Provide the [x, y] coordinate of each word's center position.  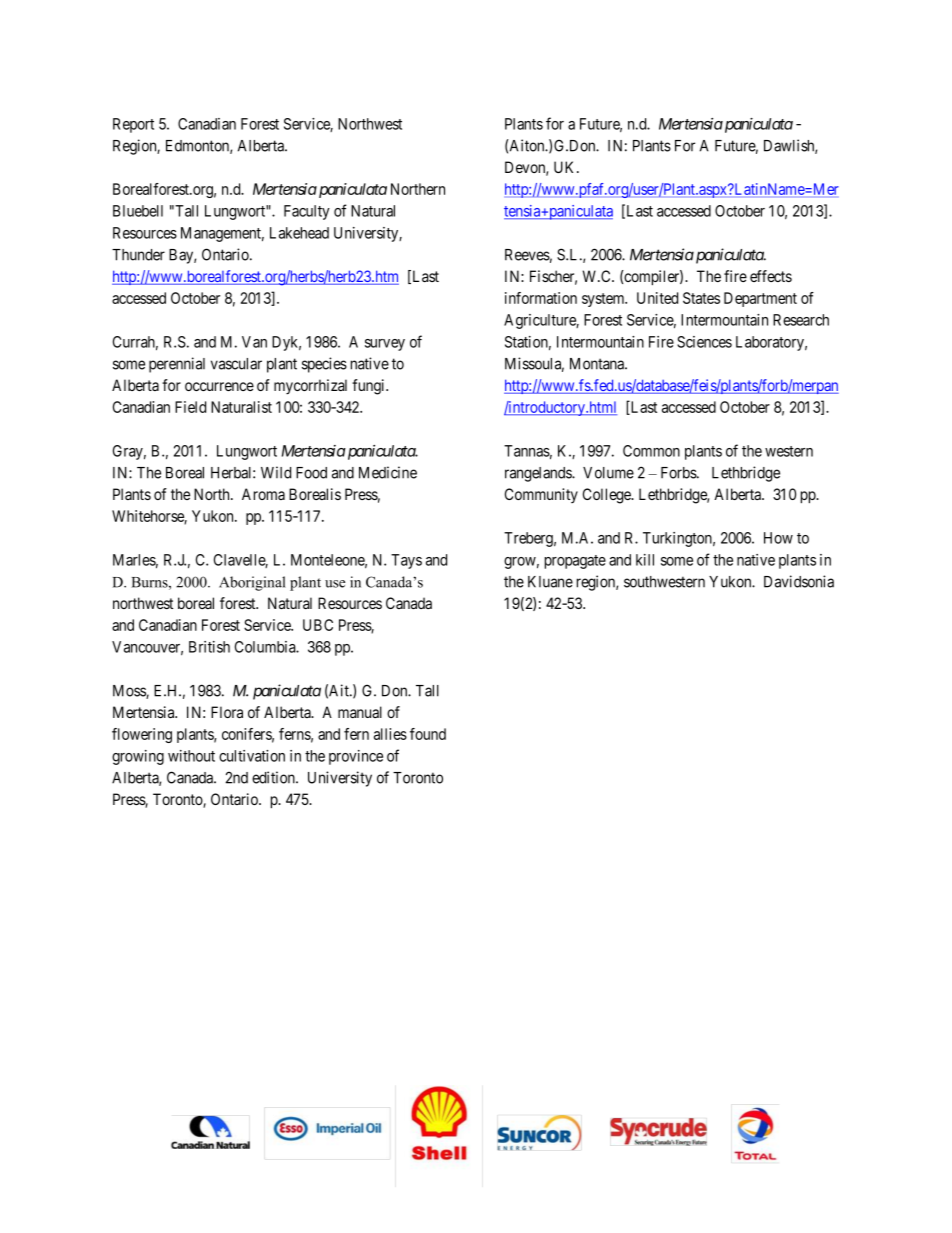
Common [651, 451]
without [191, 756]
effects [771, 276]
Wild [276, 472]
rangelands [539, 474]
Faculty [307, 212]
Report [133, 125]
